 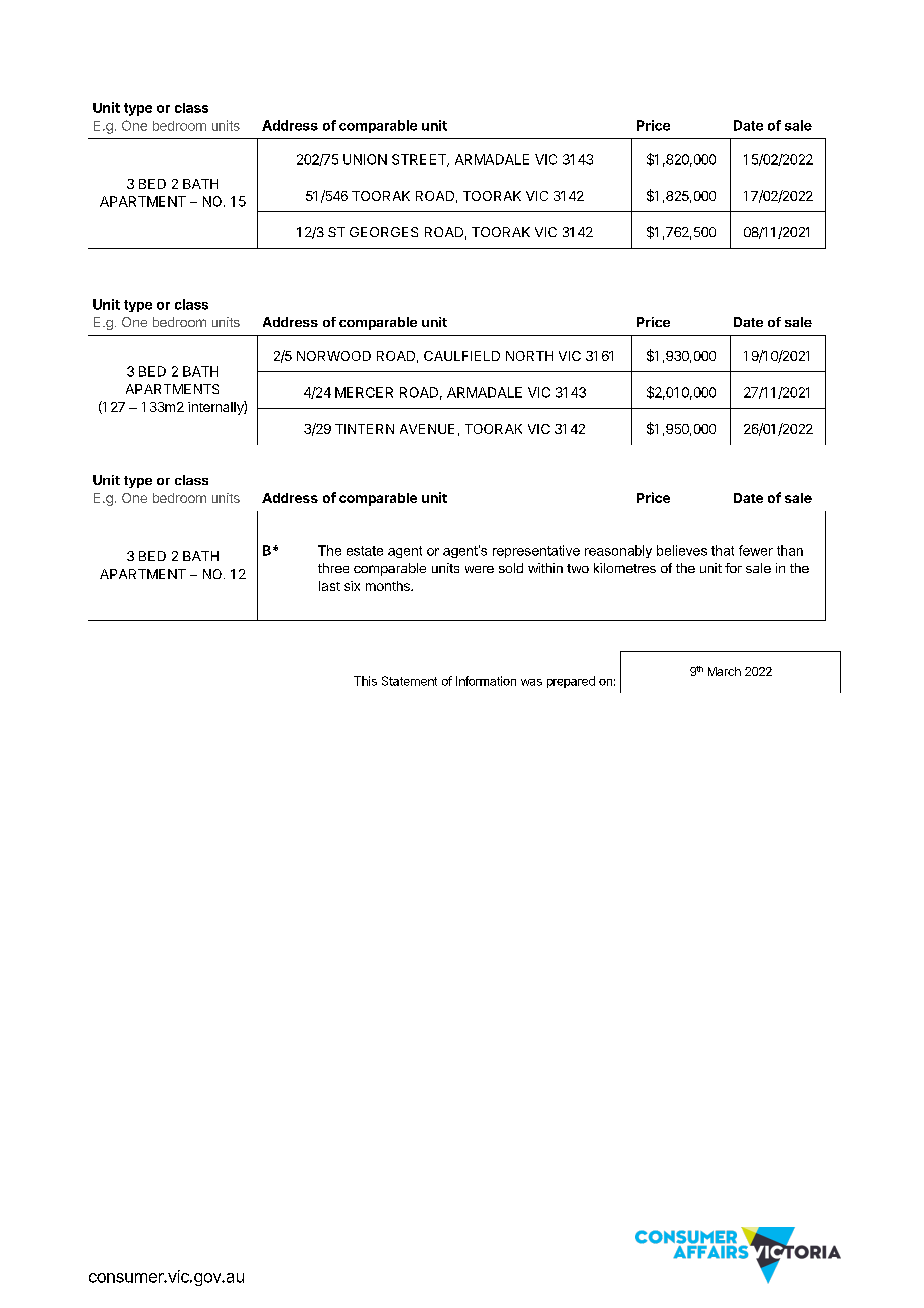 What do you see at coordinates (384, 232) in the document?
I see `GEORGES` at bounding box center [384, 232].
